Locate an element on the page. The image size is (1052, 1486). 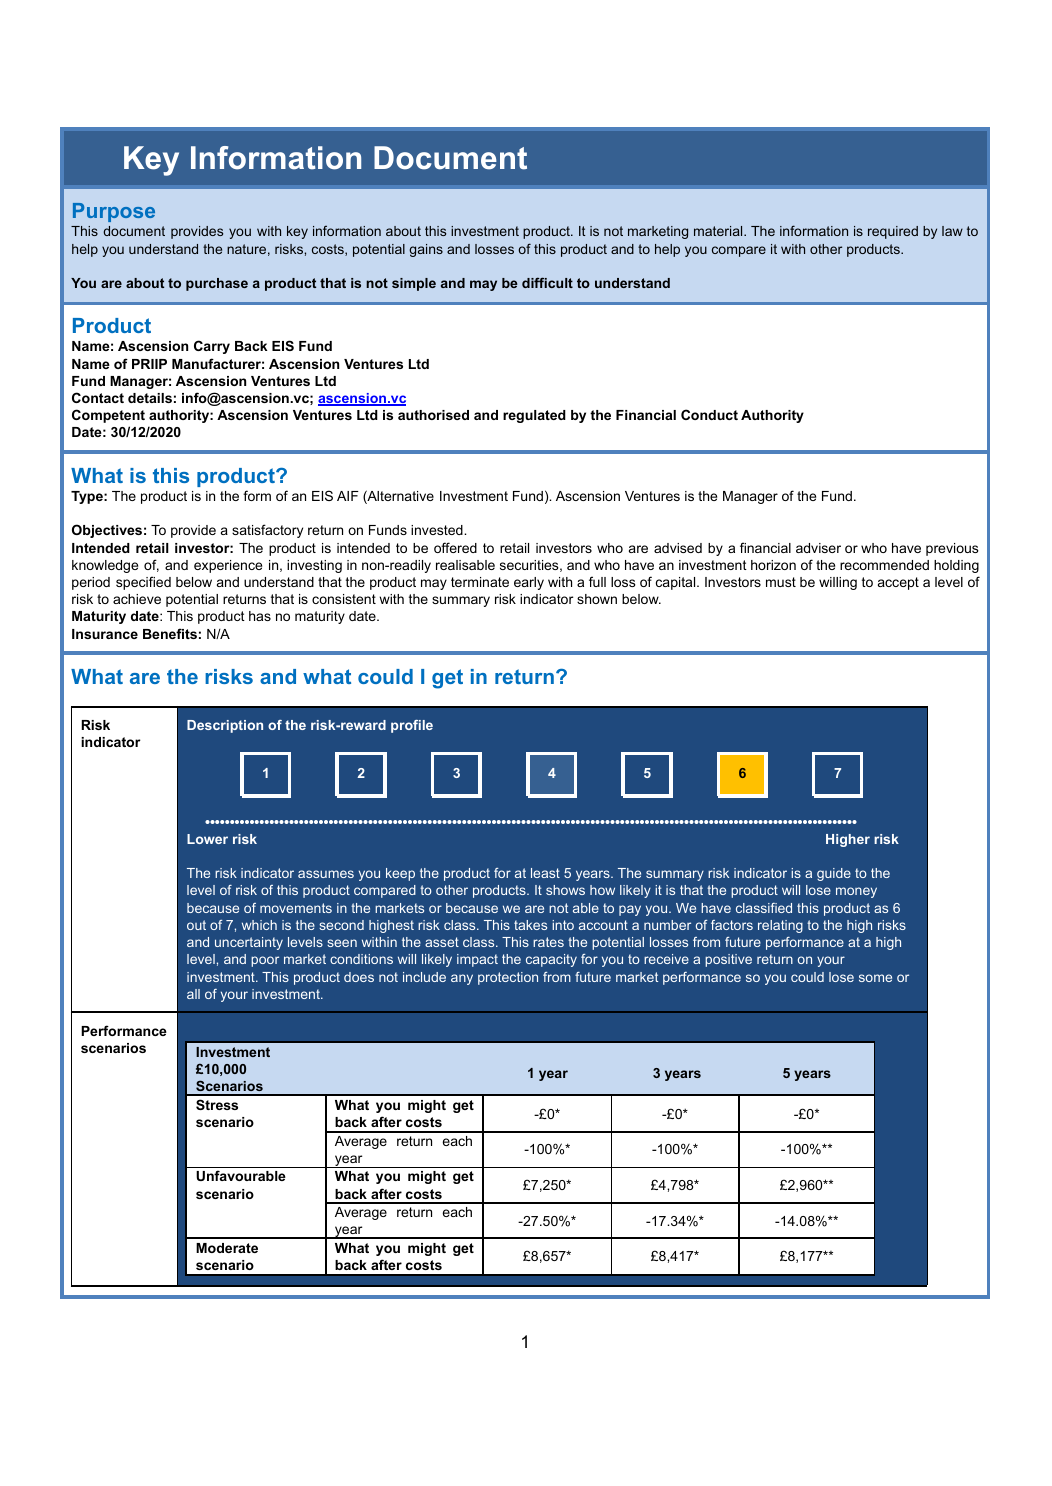
difficult is located at coordinates (547, 282).
